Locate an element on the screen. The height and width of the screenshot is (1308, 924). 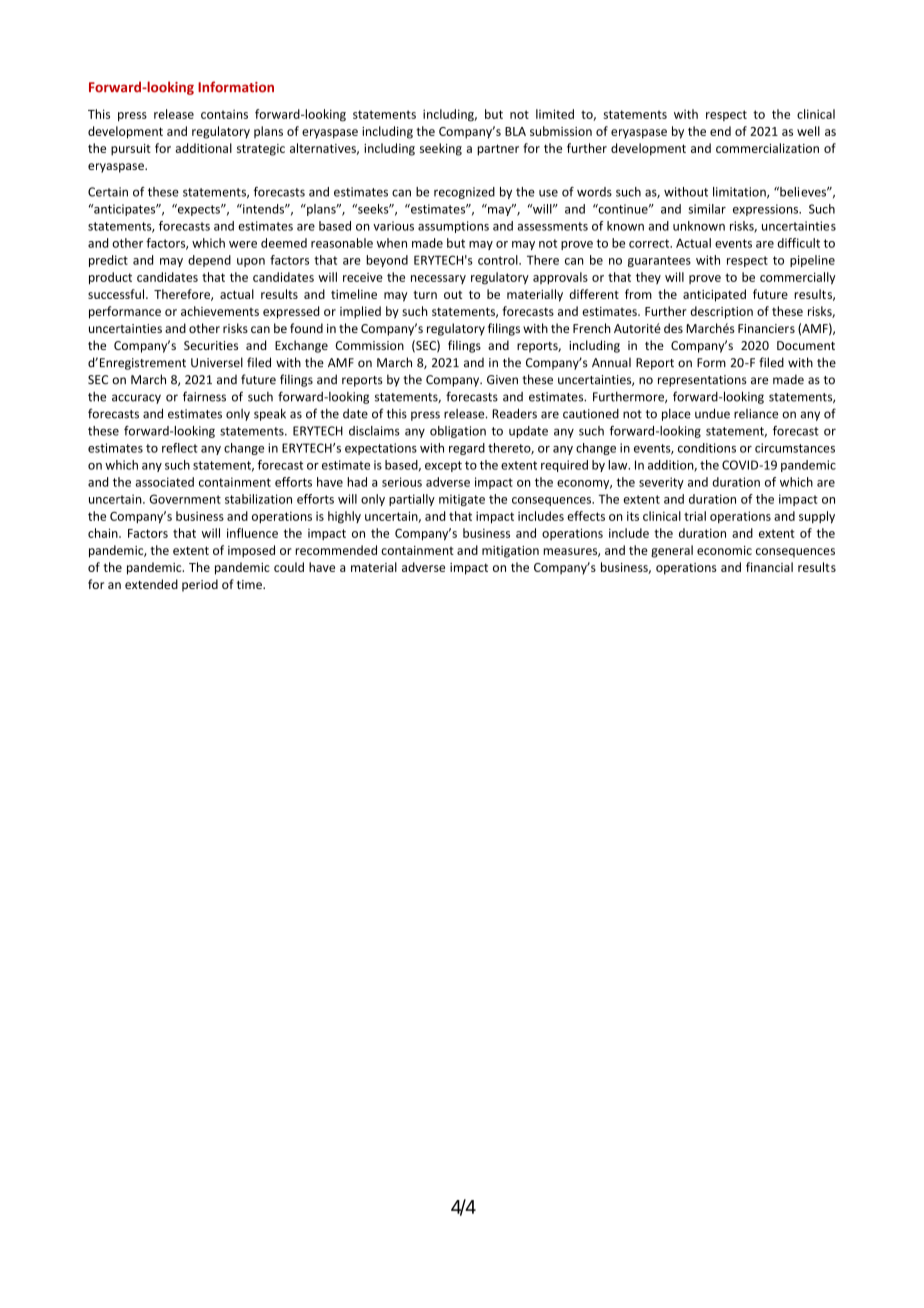
contains is located at coordinates (224, 114).
